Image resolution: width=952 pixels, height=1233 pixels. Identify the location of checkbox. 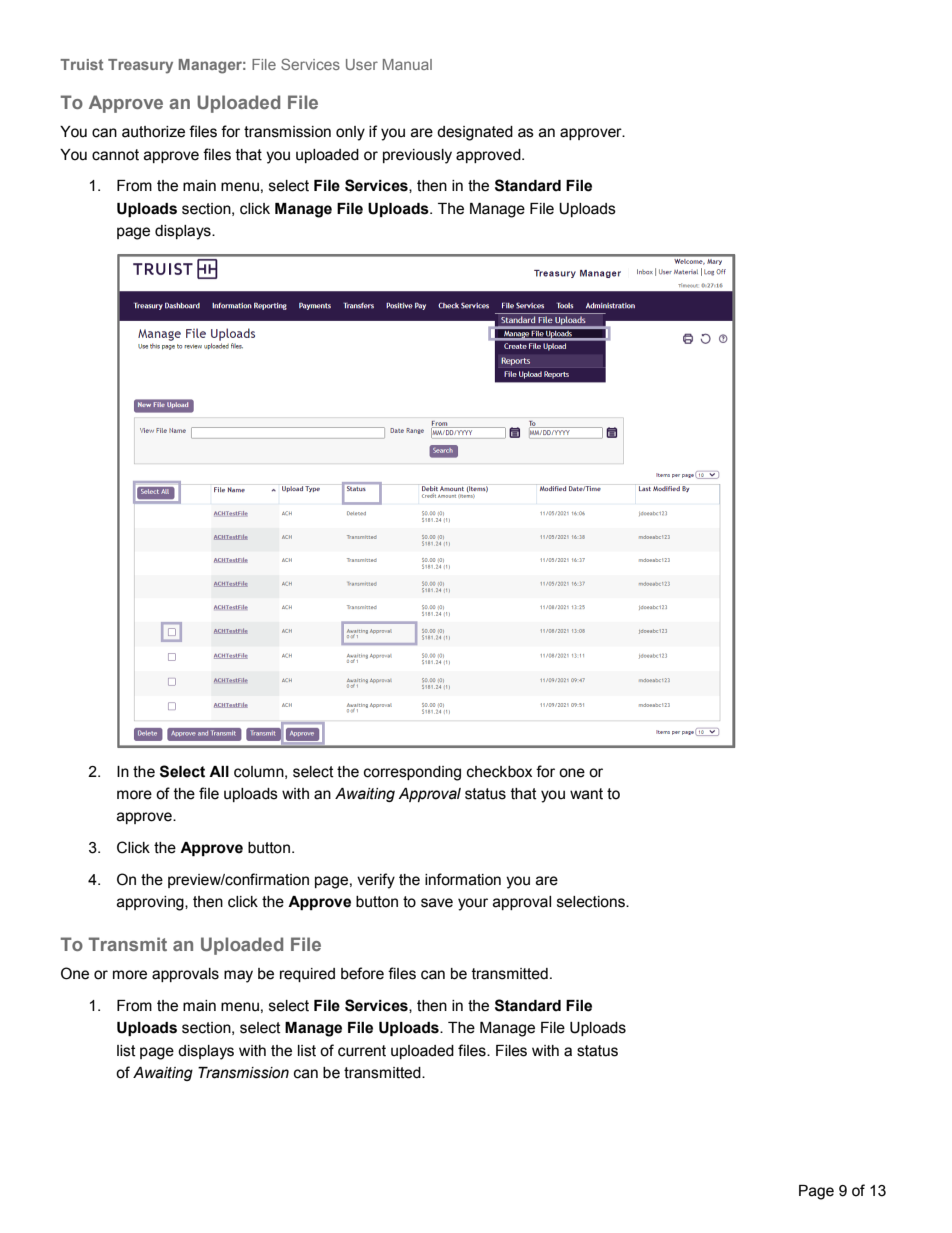
(499, 772).
